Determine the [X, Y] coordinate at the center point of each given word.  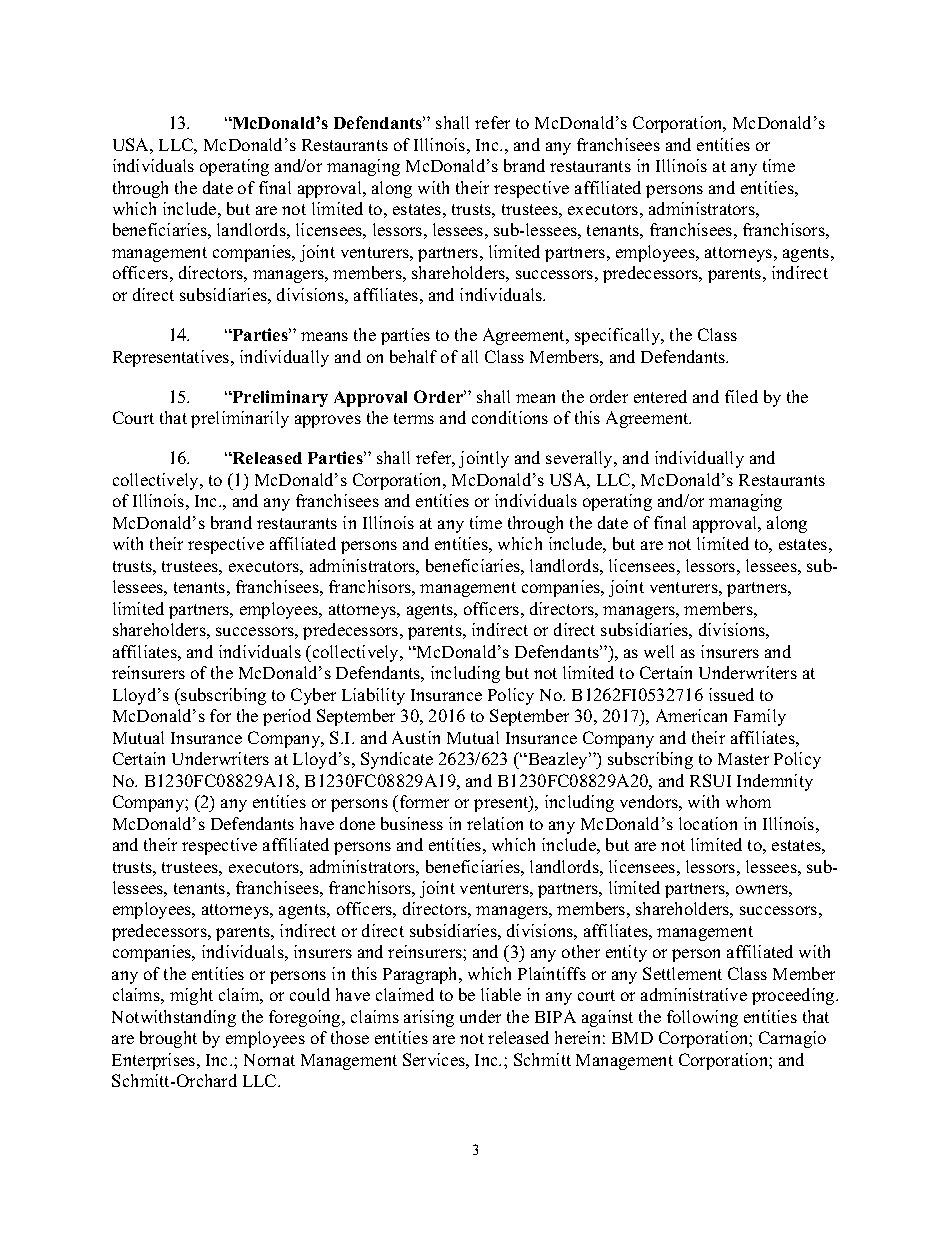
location [708, 823]
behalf [413, 356]
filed [741, 396]
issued [731, 694]
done [357, 823]
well [659, 651]
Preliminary [279, 398]
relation [495, 823]
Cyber [313, 696]
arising [429, 1018]
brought [168, 1039]
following [702, 1018]
